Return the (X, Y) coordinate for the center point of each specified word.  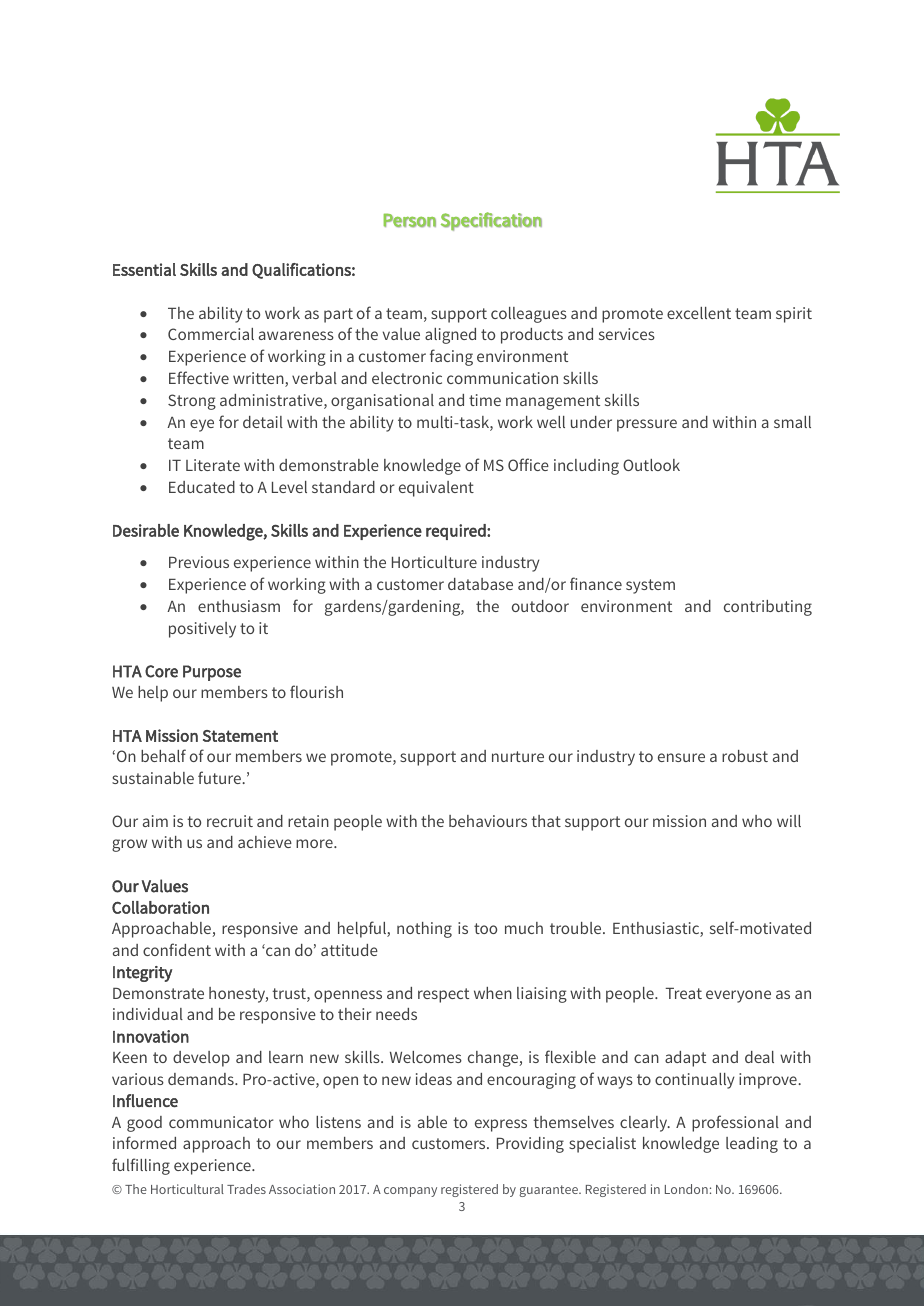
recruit (230, 821)
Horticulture (434, 562)
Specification (491, 221)
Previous (199, 562)
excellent (699, 313)
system (650, 586)
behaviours (488, 821)
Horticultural (187, 1189)
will (789, 821)
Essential (144, 269)
